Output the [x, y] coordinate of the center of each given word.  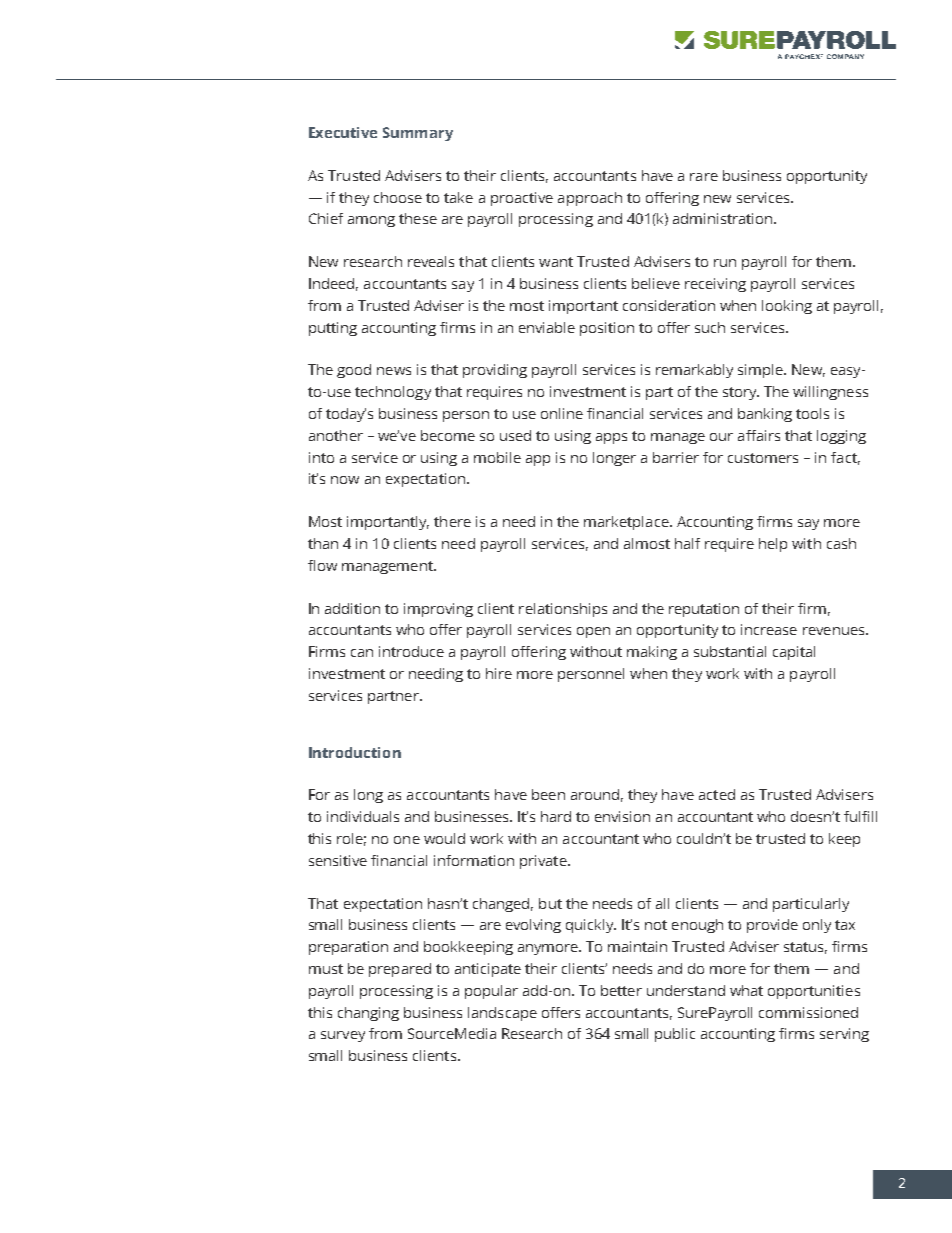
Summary [418, 134]
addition [352, 608]
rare [704, 177]
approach [590, 199]
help [773, 545]
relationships [563, 610]
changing [368, 1014]
